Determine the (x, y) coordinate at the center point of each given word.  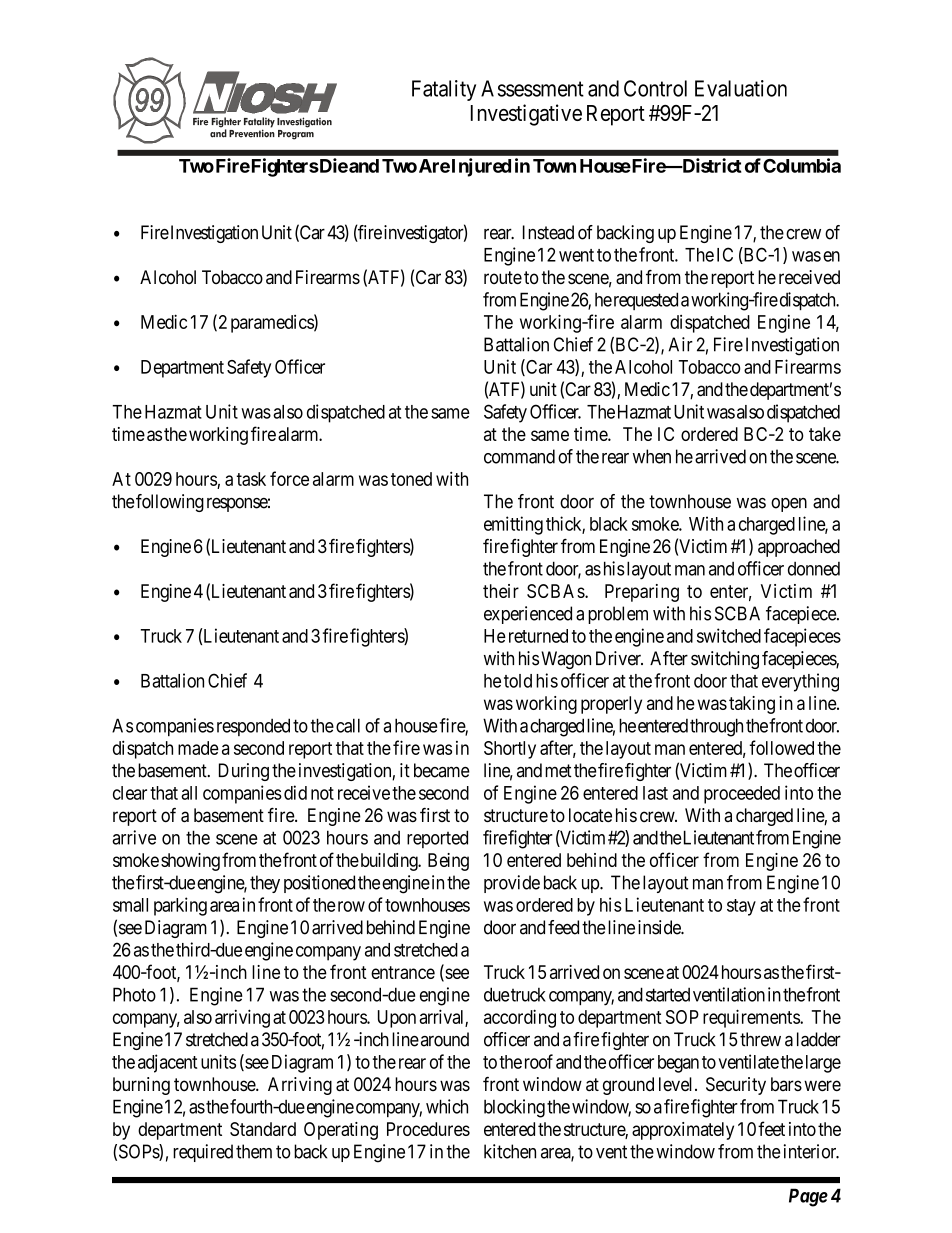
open (789, 505)
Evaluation (741, 88)
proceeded (742, 795)
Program (296, 133)
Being (448, 862)
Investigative (526, 115)
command (519, 456)
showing (190, 862)
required (203, 1153)
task (251, 479)
